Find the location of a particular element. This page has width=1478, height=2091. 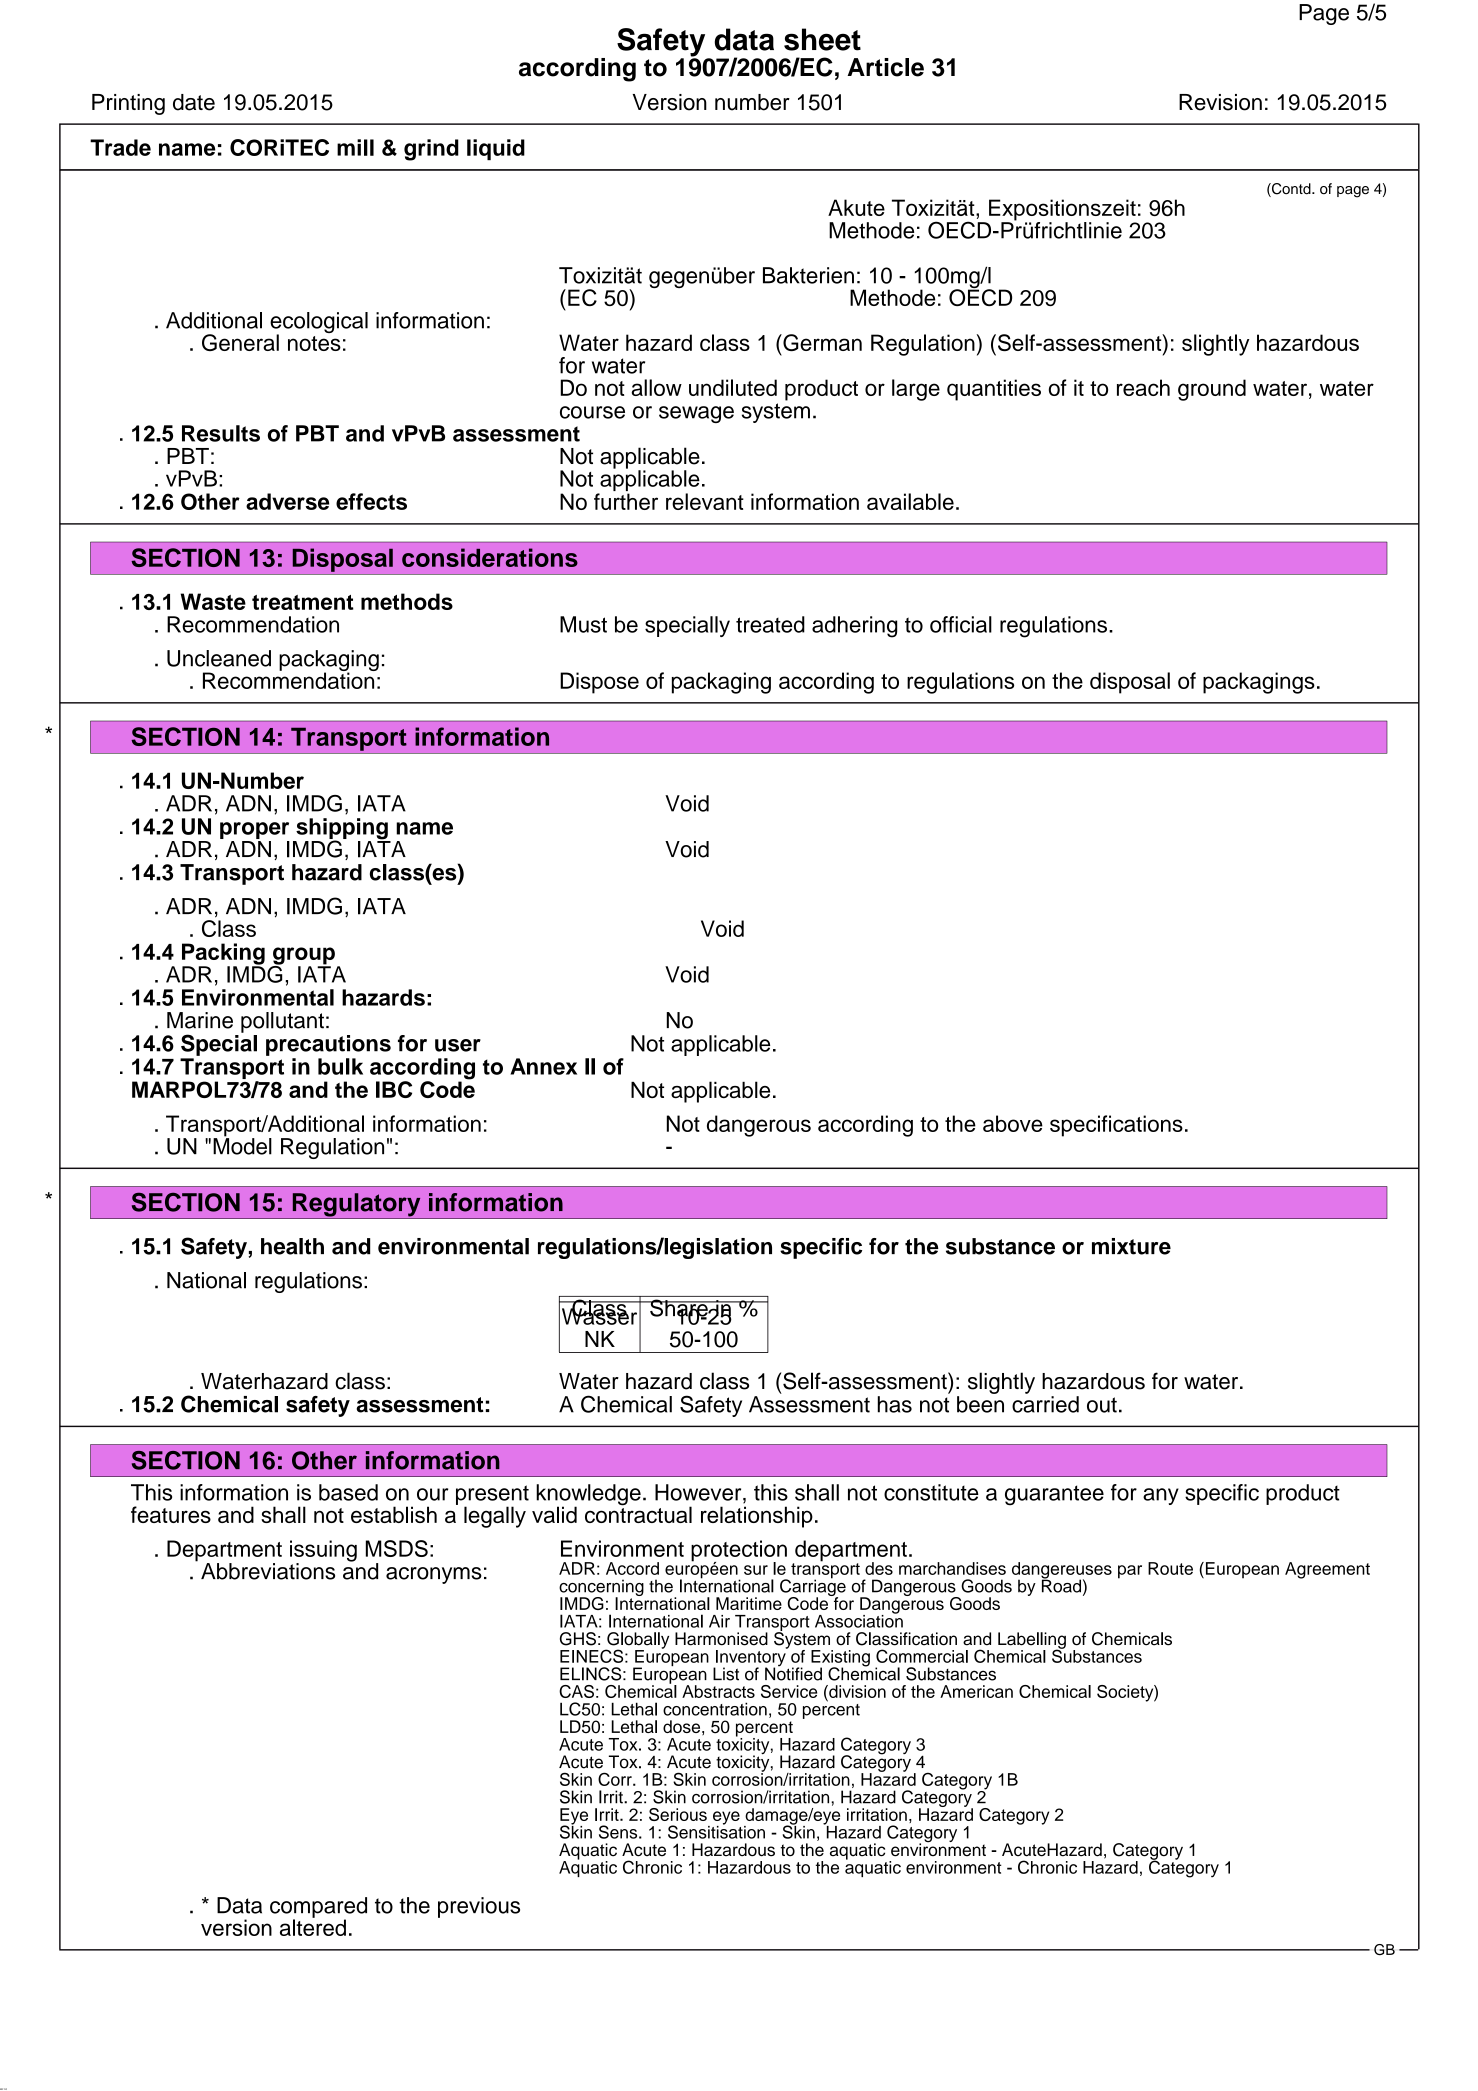

date is located at coordinates (194, 102).
